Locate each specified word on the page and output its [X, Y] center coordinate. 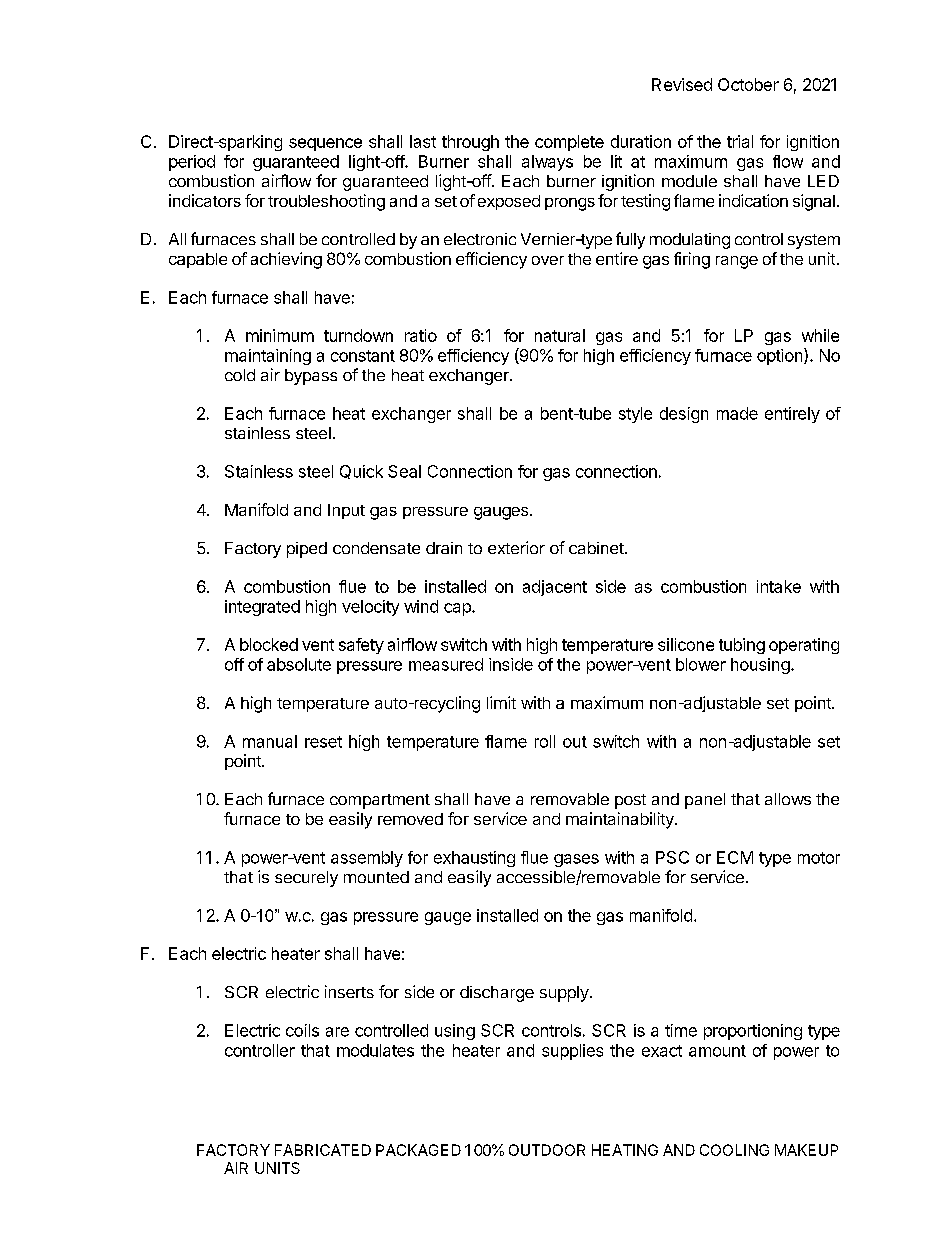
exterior [516, 547]
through [470, 143]
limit [501, 702]
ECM [735, 857]
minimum [280, 335]
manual [270, 741]
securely [306, 879]
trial [740, 141]
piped [307, 550]
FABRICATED [323, 1150]
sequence [325, 144]
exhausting [474, 859]
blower [701, 664]
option [781, 356]
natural [560, 335]
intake [779, 586]
